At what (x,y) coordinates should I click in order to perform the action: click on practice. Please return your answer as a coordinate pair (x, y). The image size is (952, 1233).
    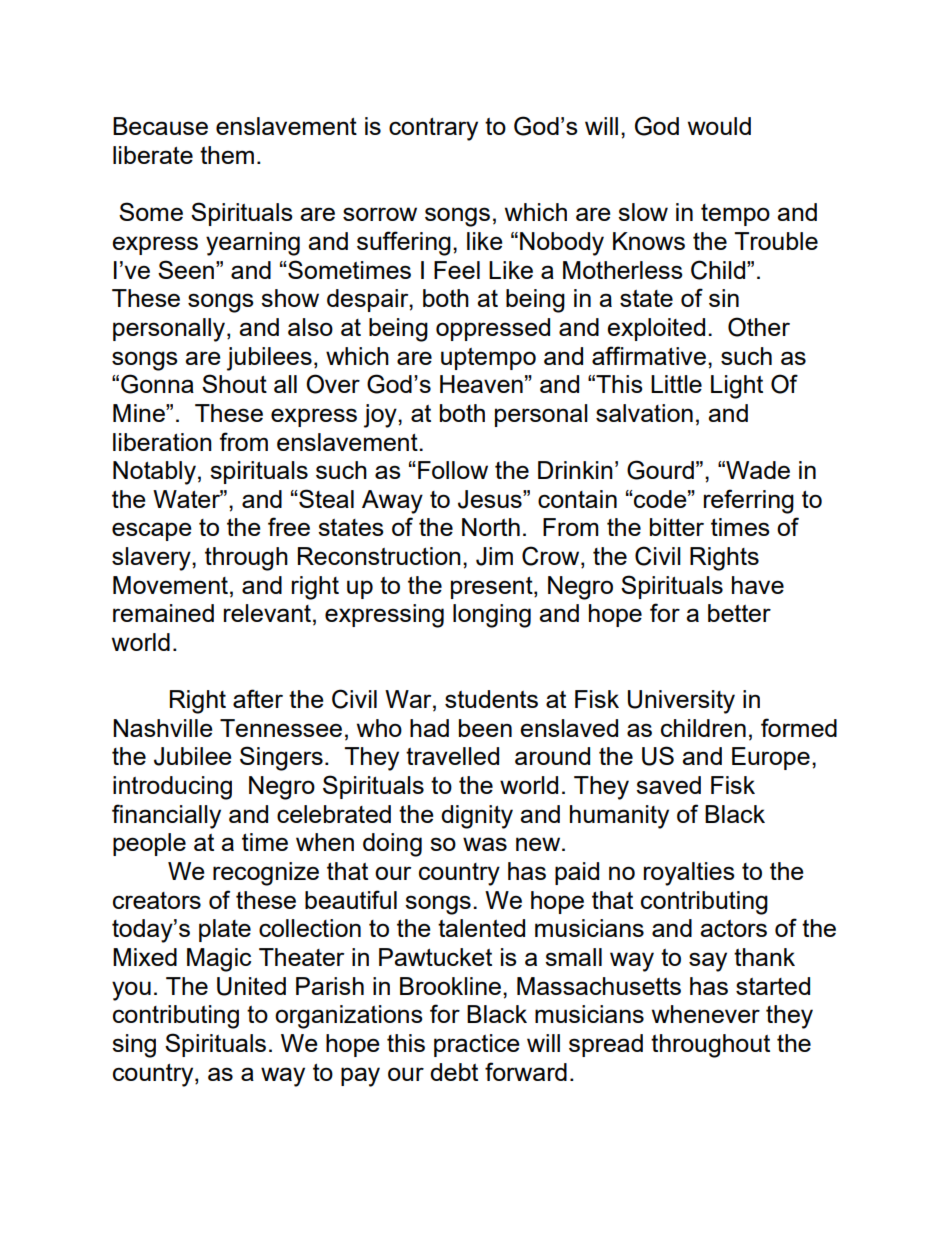
    Looking at the image, I should click on (477, 1045).
